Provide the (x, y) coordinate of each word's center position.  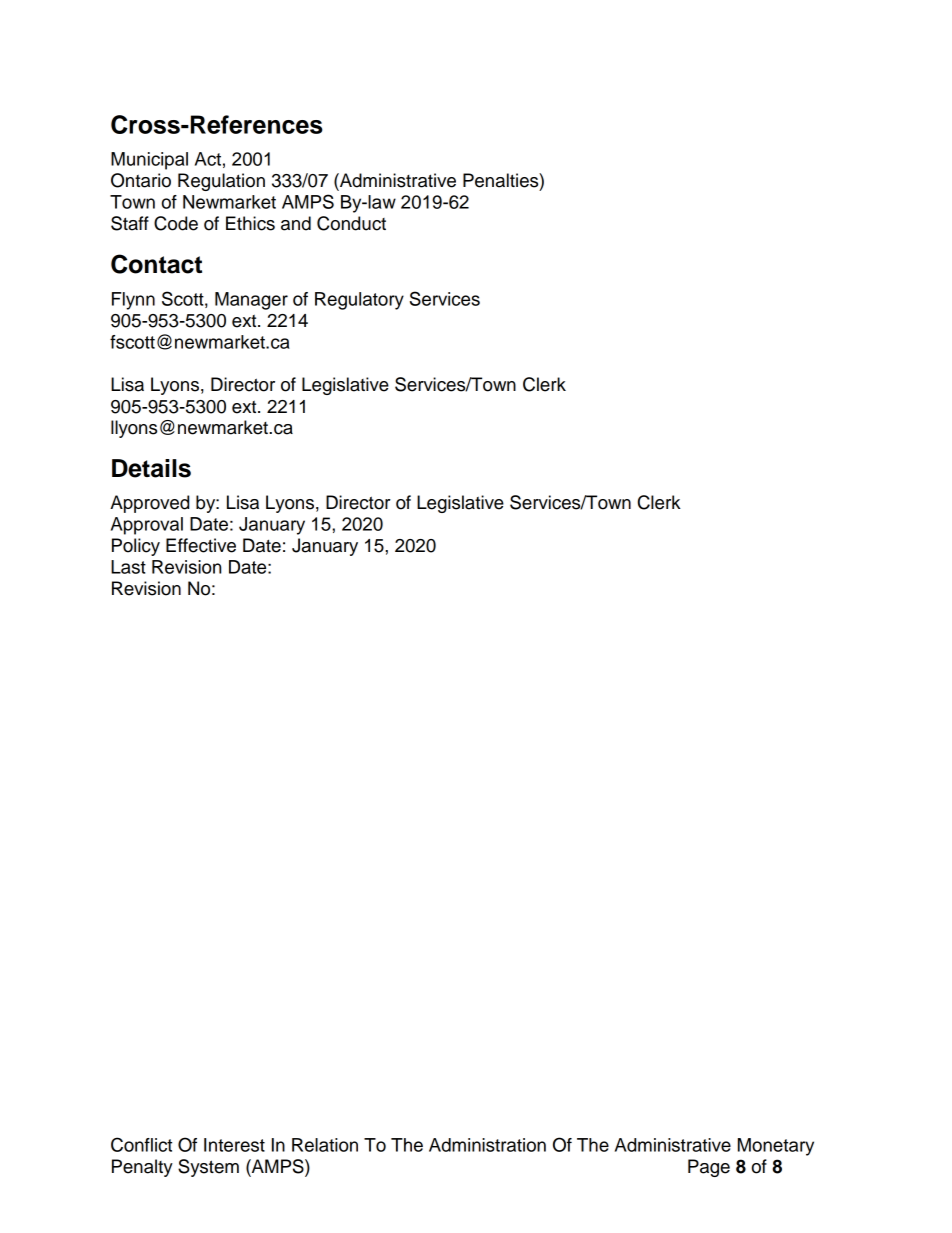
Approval (147, 526)
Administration (487, 1145)
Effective (201, 545)
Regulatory (359, 301)
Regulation (221, 182)
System (208, 1168)
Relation (325, 1145)
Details (151, 468)
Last (128, 567)
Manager (251, 301)
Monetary (776, 1147)
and (296, 223)
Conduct (351, 223)
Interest (234, 1145)
